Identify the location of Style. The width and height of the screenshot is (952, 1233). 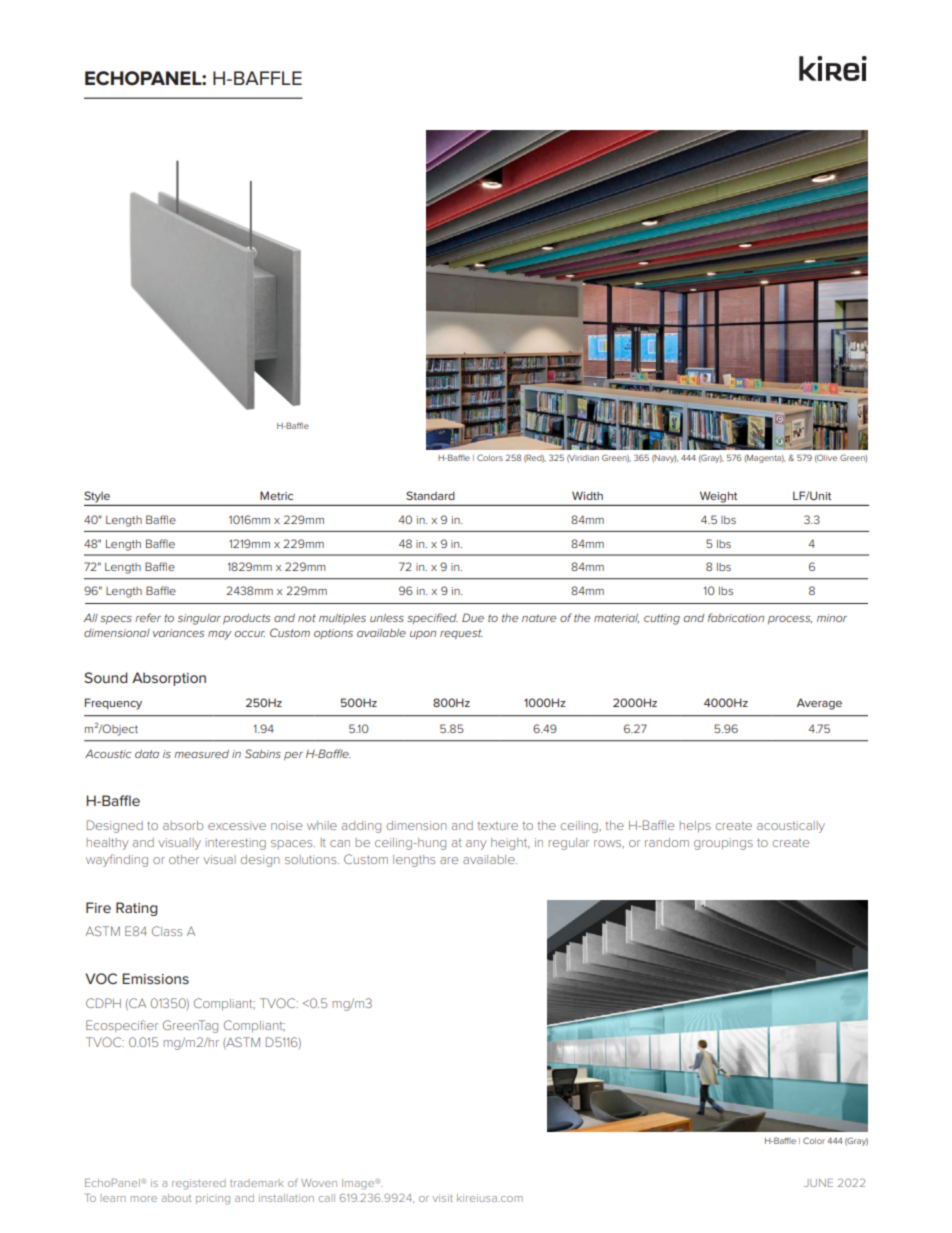
(97, 497).
